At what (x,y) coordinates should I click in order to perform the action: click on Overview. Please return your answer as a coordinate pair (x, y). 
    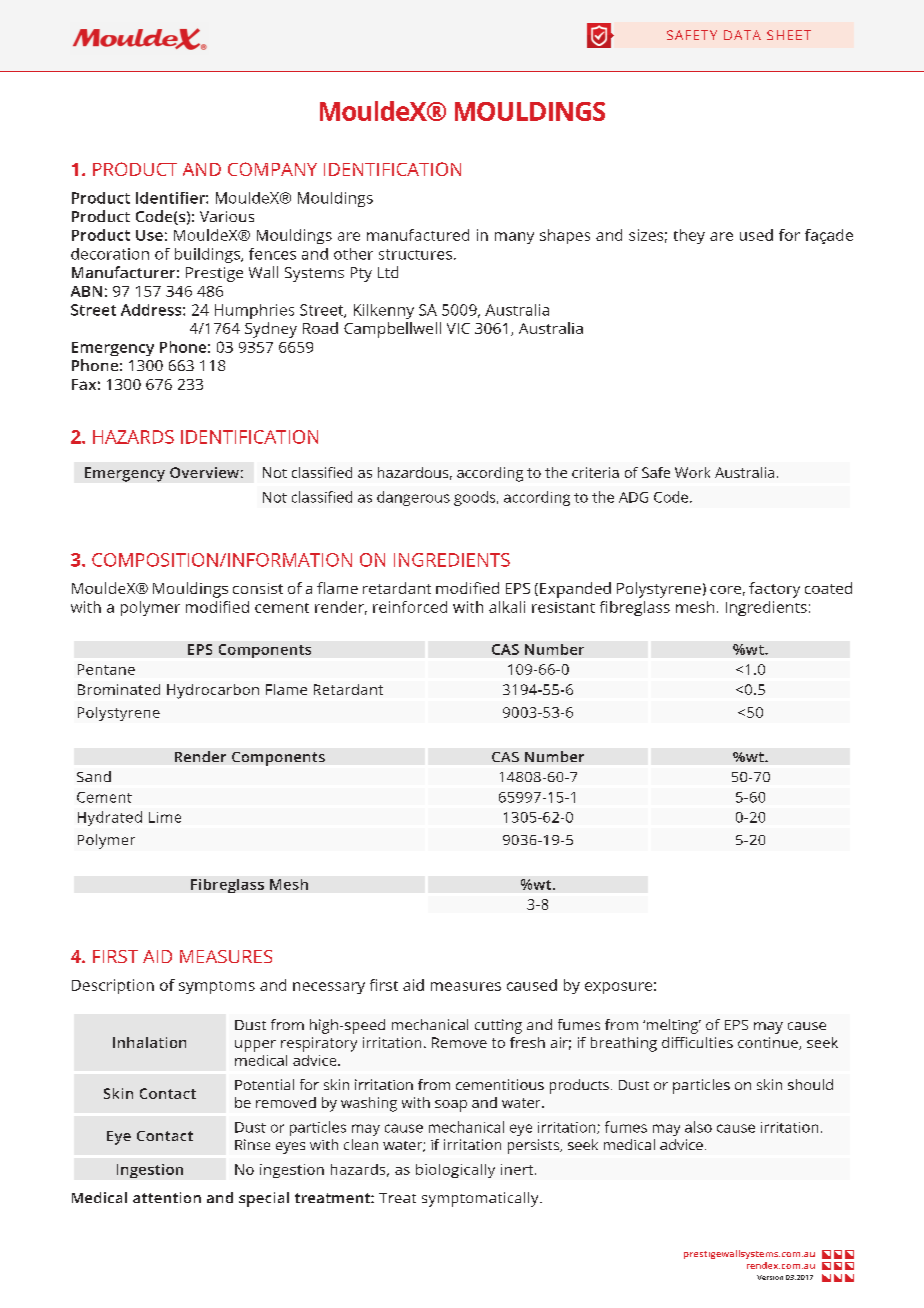
    Looking at the image, I should click on (204, 472).
